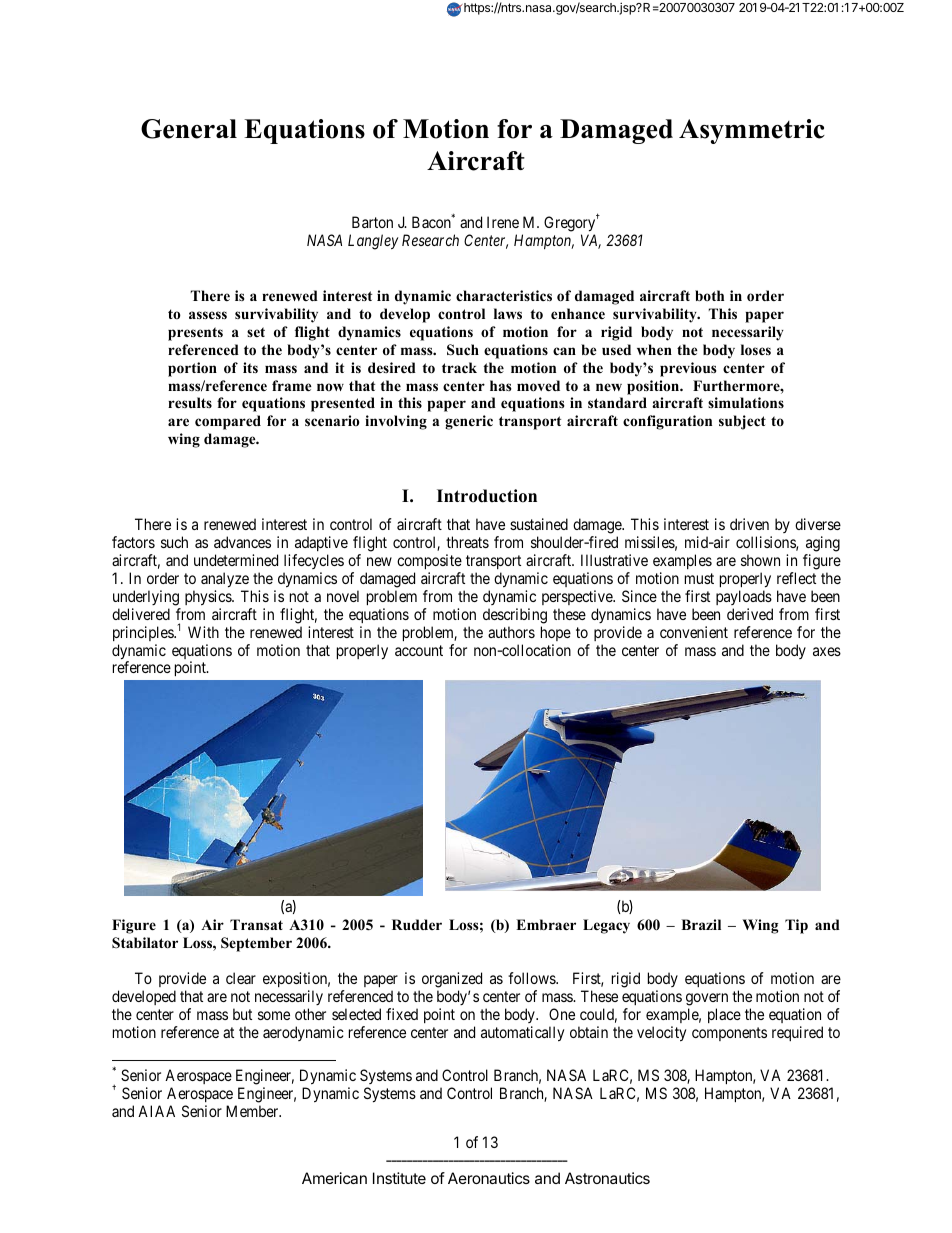  Describe the element at coordinates (752, 131) in the image. I see `Asymmetric` at that location.
